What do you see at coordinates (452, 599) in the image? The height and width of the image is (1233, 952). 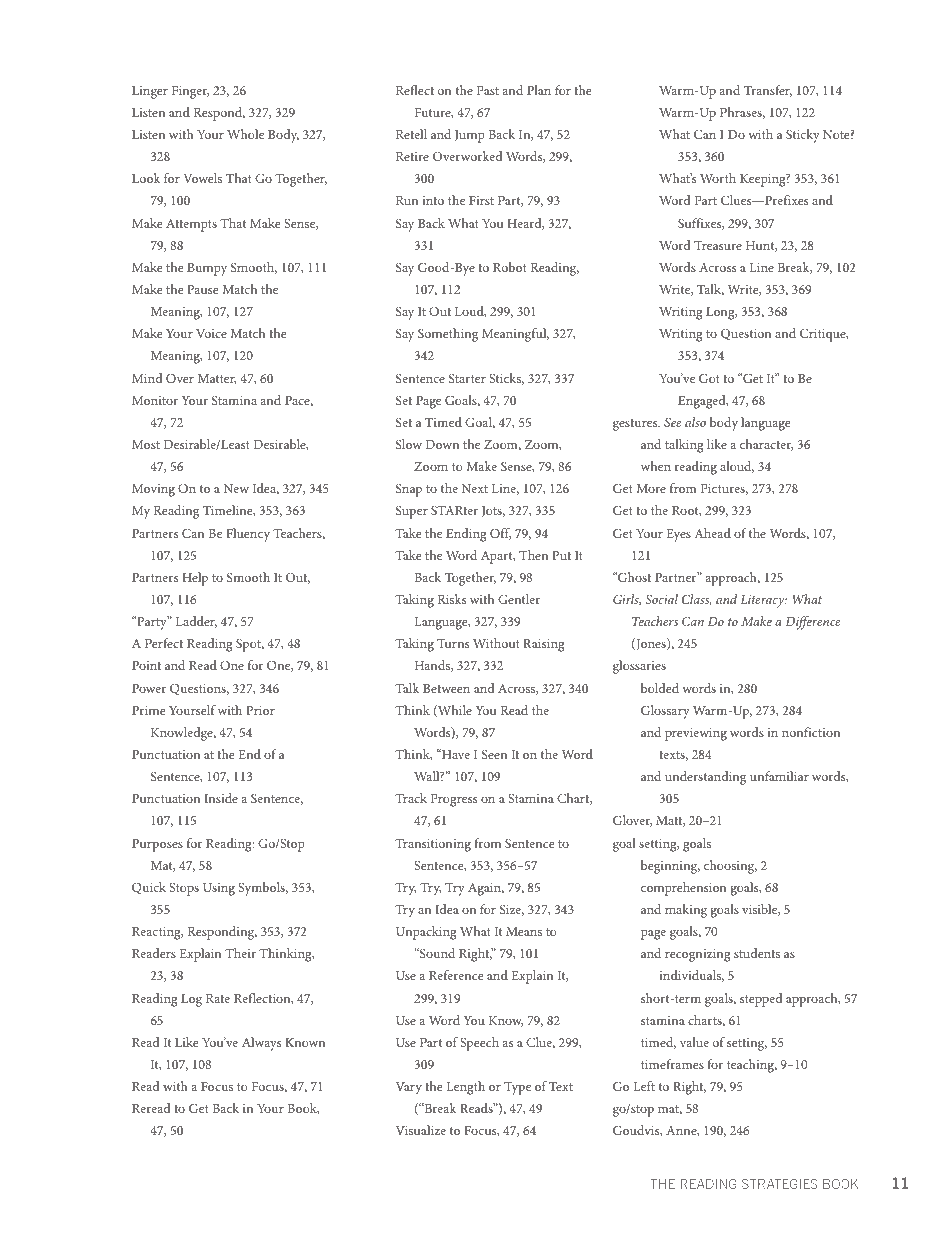 I see `Risks` at bounding box center [452, 599].
